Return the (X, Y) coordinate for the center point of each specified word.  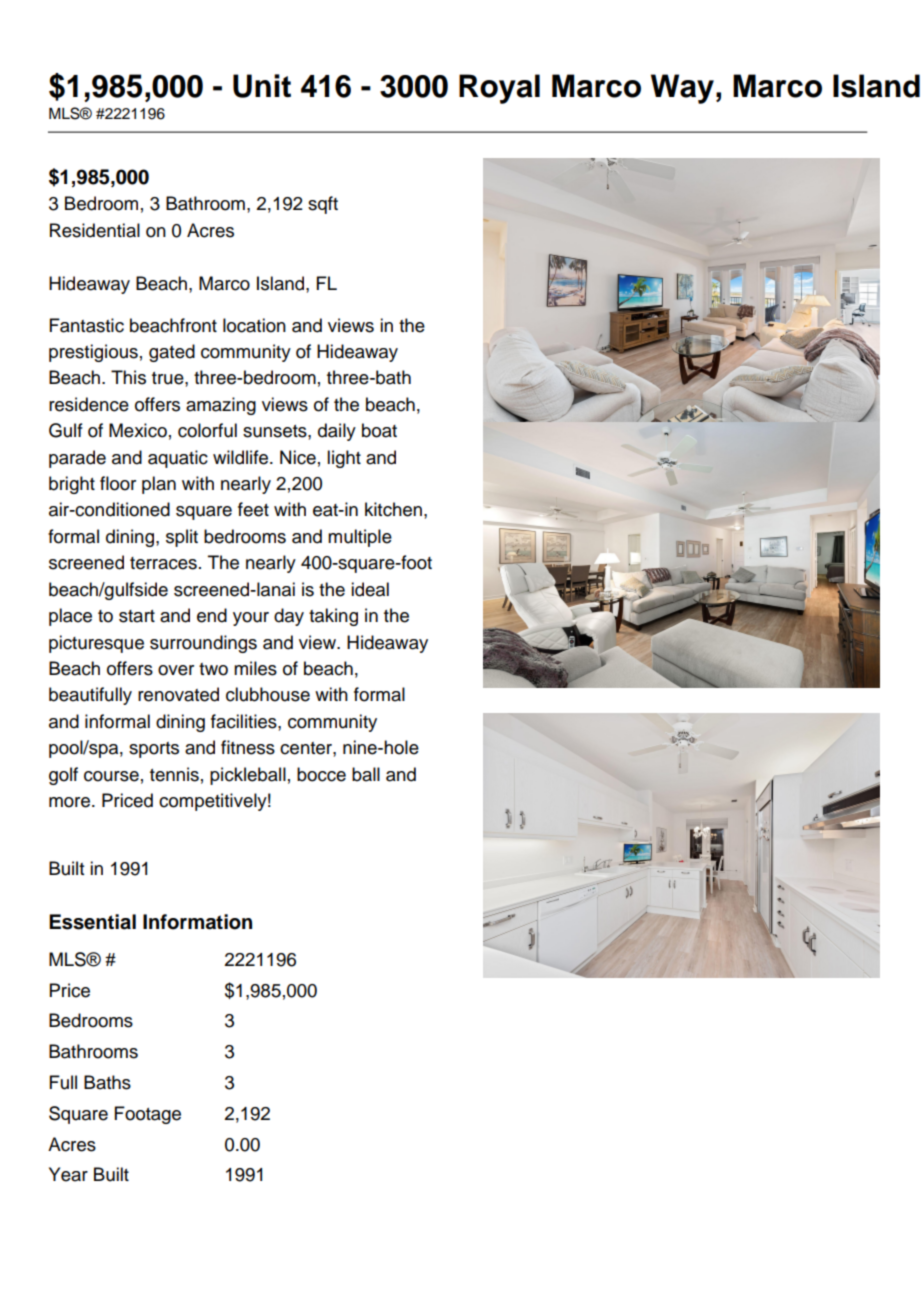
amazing (221, 406)
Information (197, 922)
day (289, 617)
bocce (321, 774)
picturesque (96, 644)
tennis (174, 774)
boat (379, 430)
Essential (92, 922)
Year (68, 1174)
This (128, 377)
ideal (370, 589)
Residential (95, 230)
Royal (499, 89)
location (254, 325)
